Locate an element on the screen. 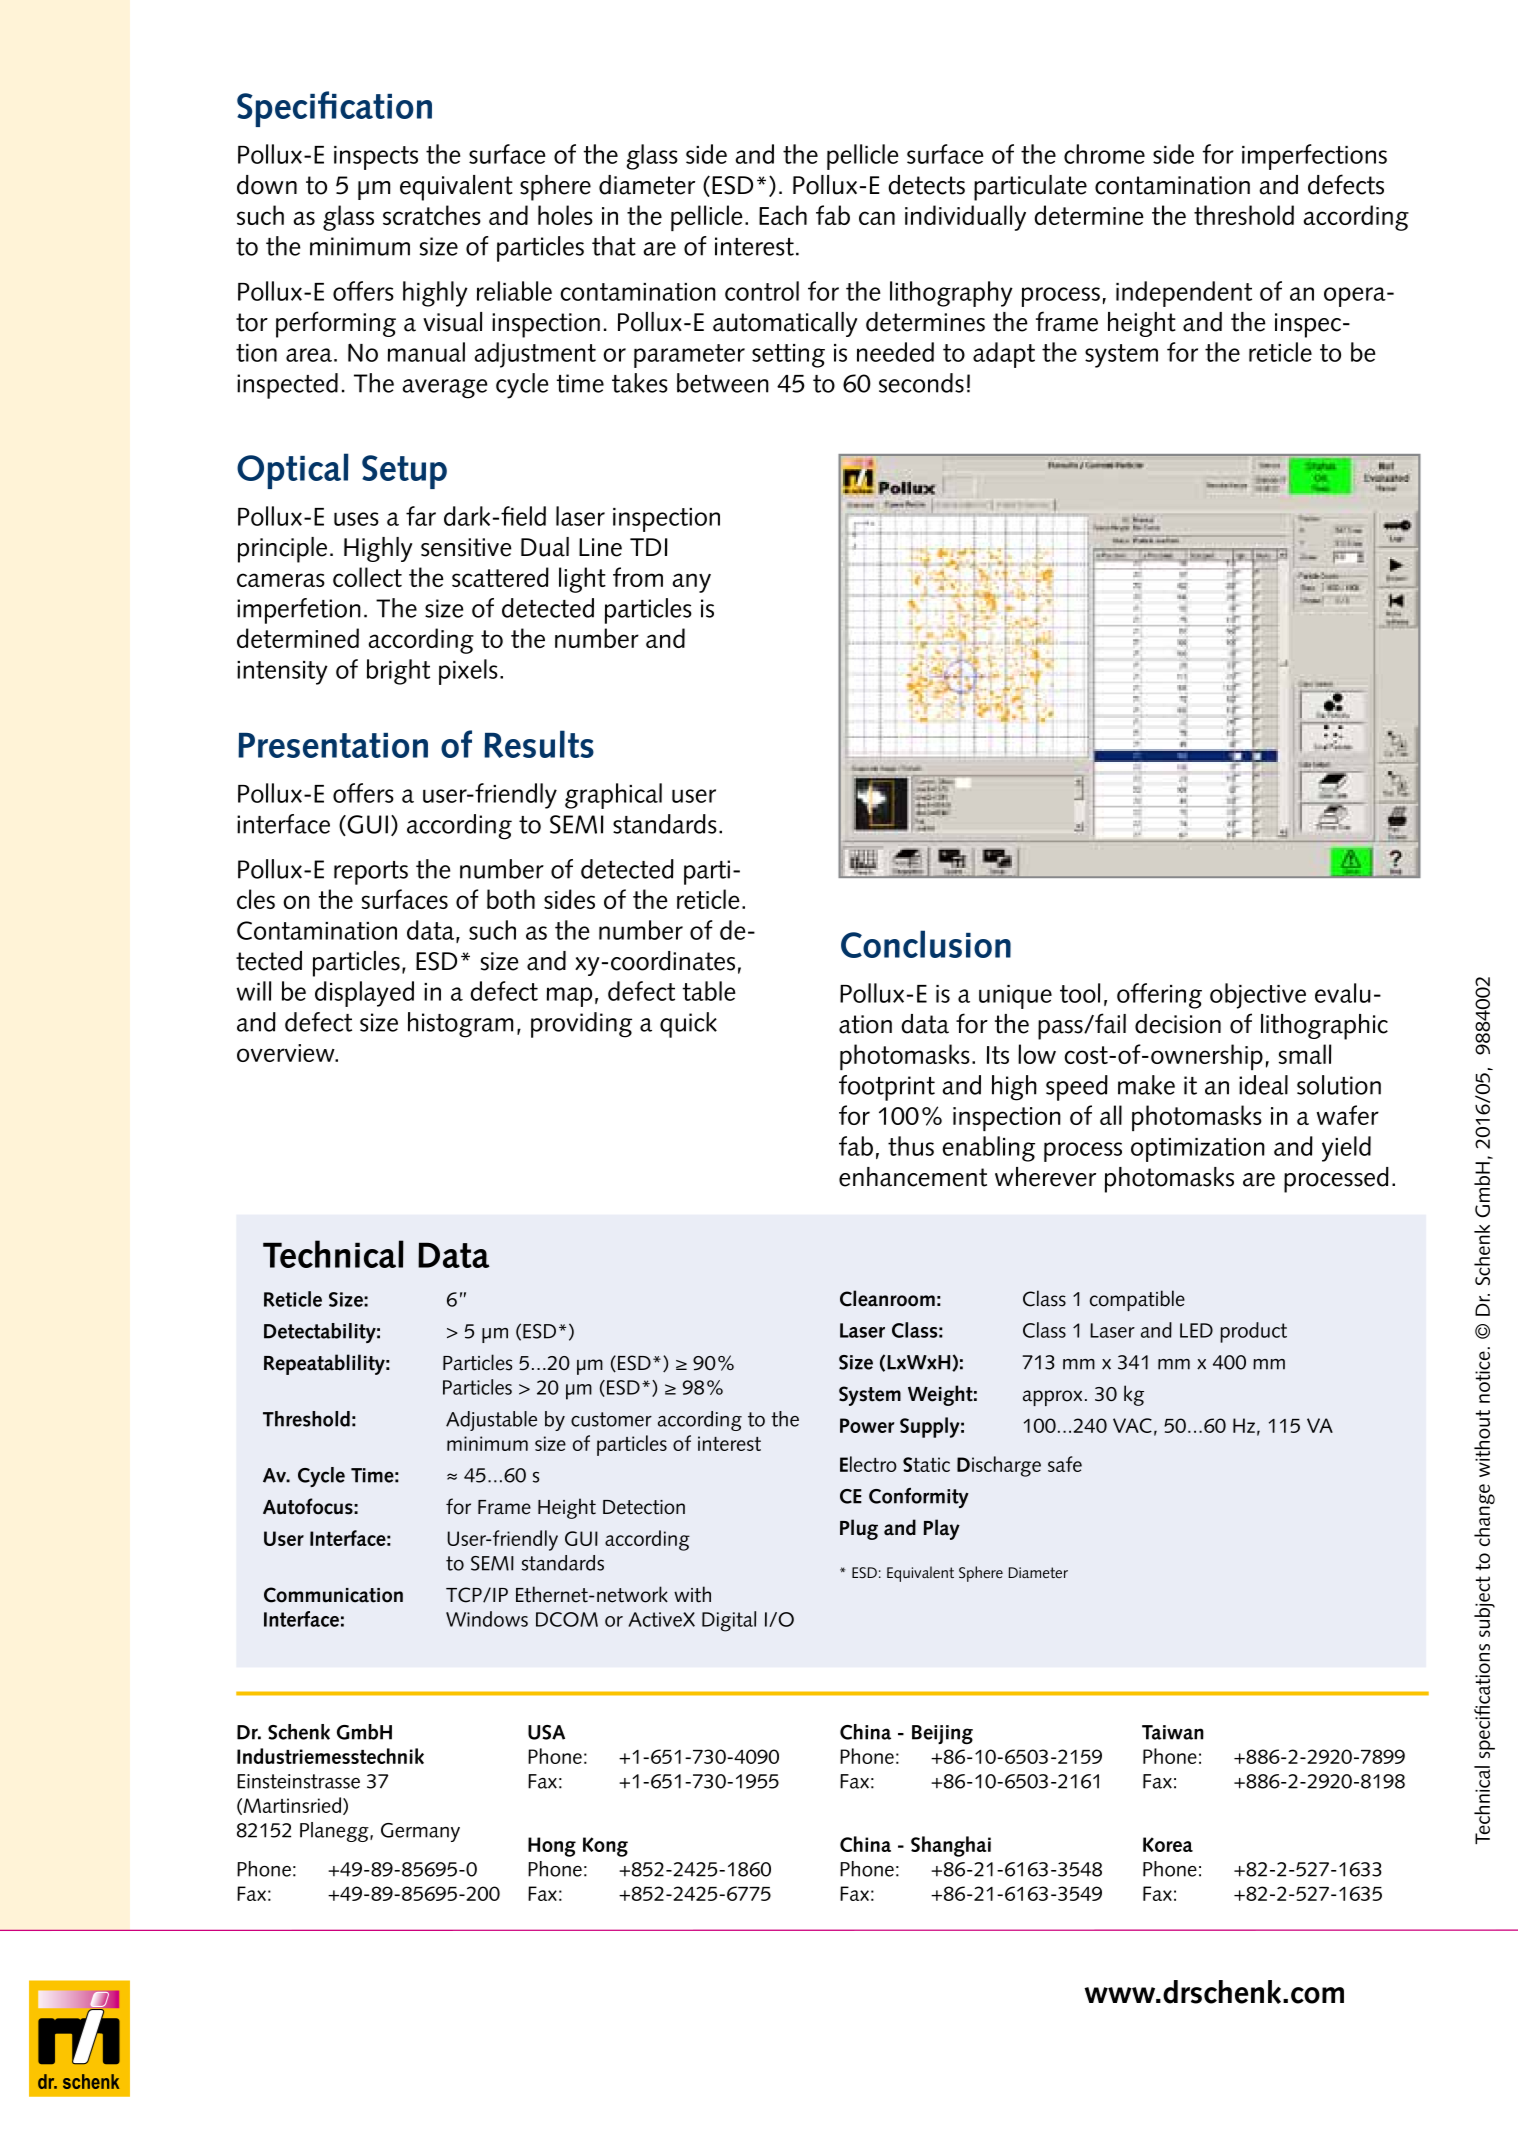  objective is located at coordinates (1258, 996).
